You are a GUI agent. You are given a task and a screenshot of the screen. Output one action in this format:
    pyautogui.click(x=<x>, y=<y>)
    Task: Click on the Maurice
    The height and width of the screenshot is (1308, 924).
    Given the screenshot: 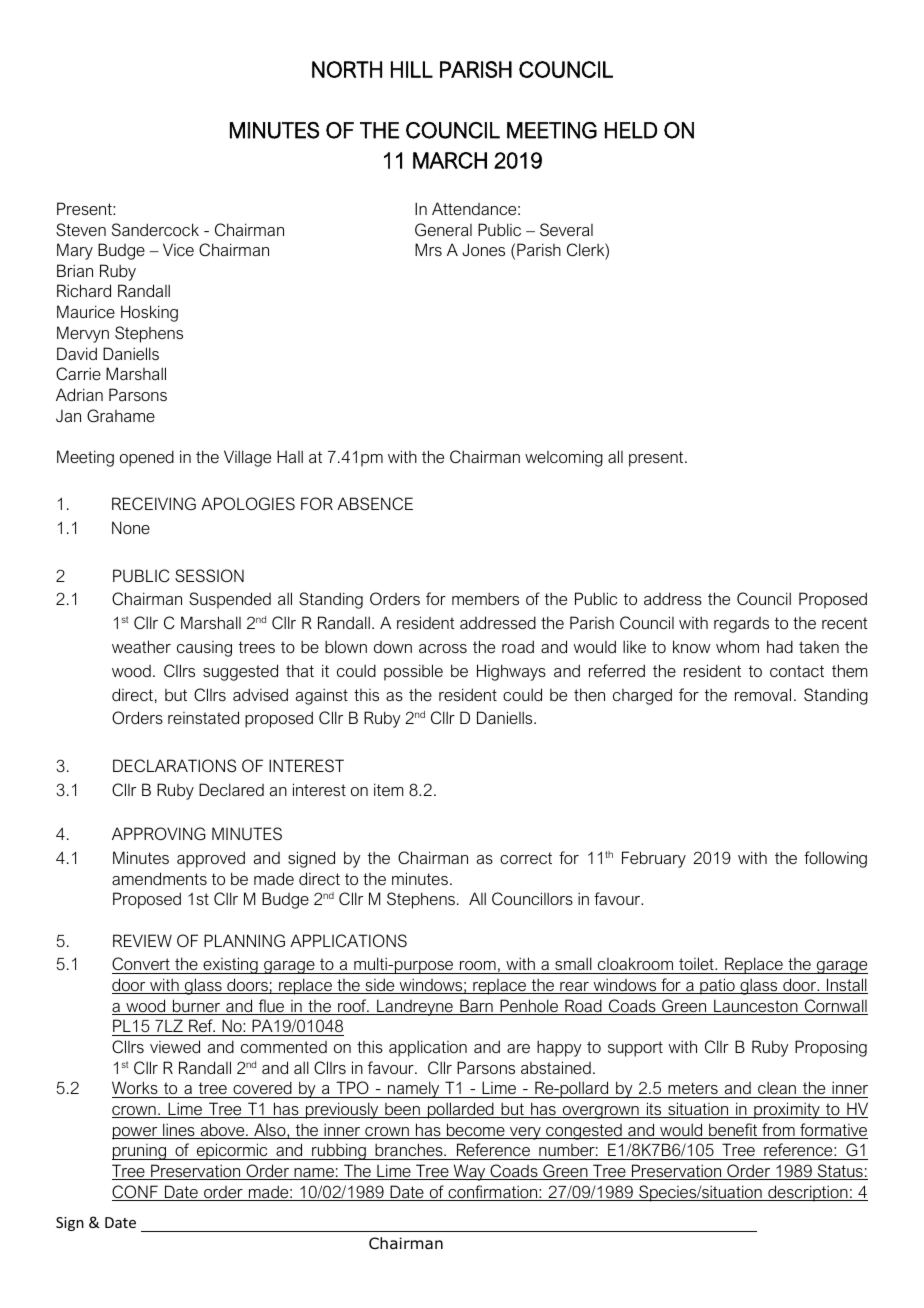 What is the action you would take?
    pyautogui.click(x=86, y=311)
